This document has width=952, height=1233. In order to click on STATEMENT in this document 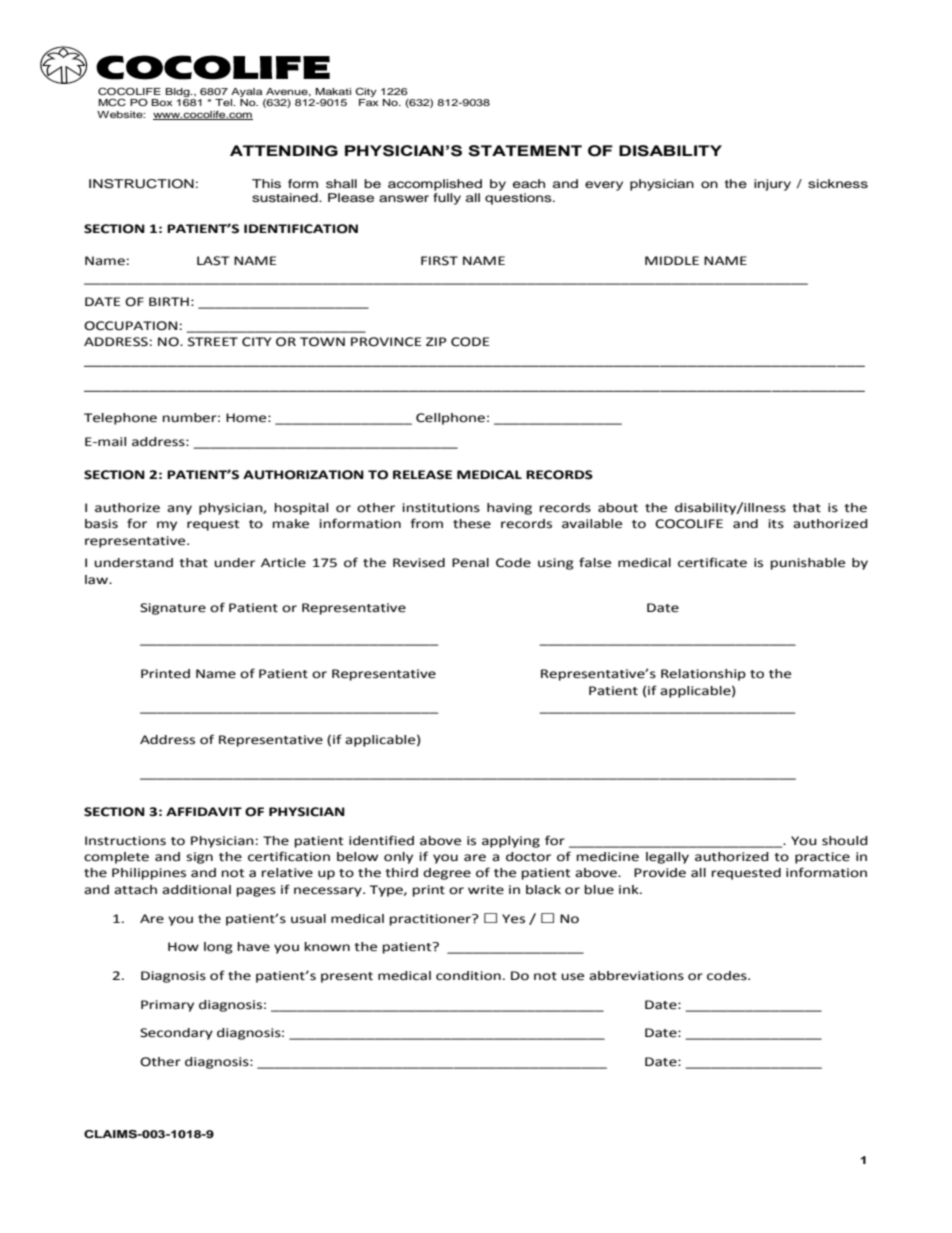, I will do `click(525, 151)`.
